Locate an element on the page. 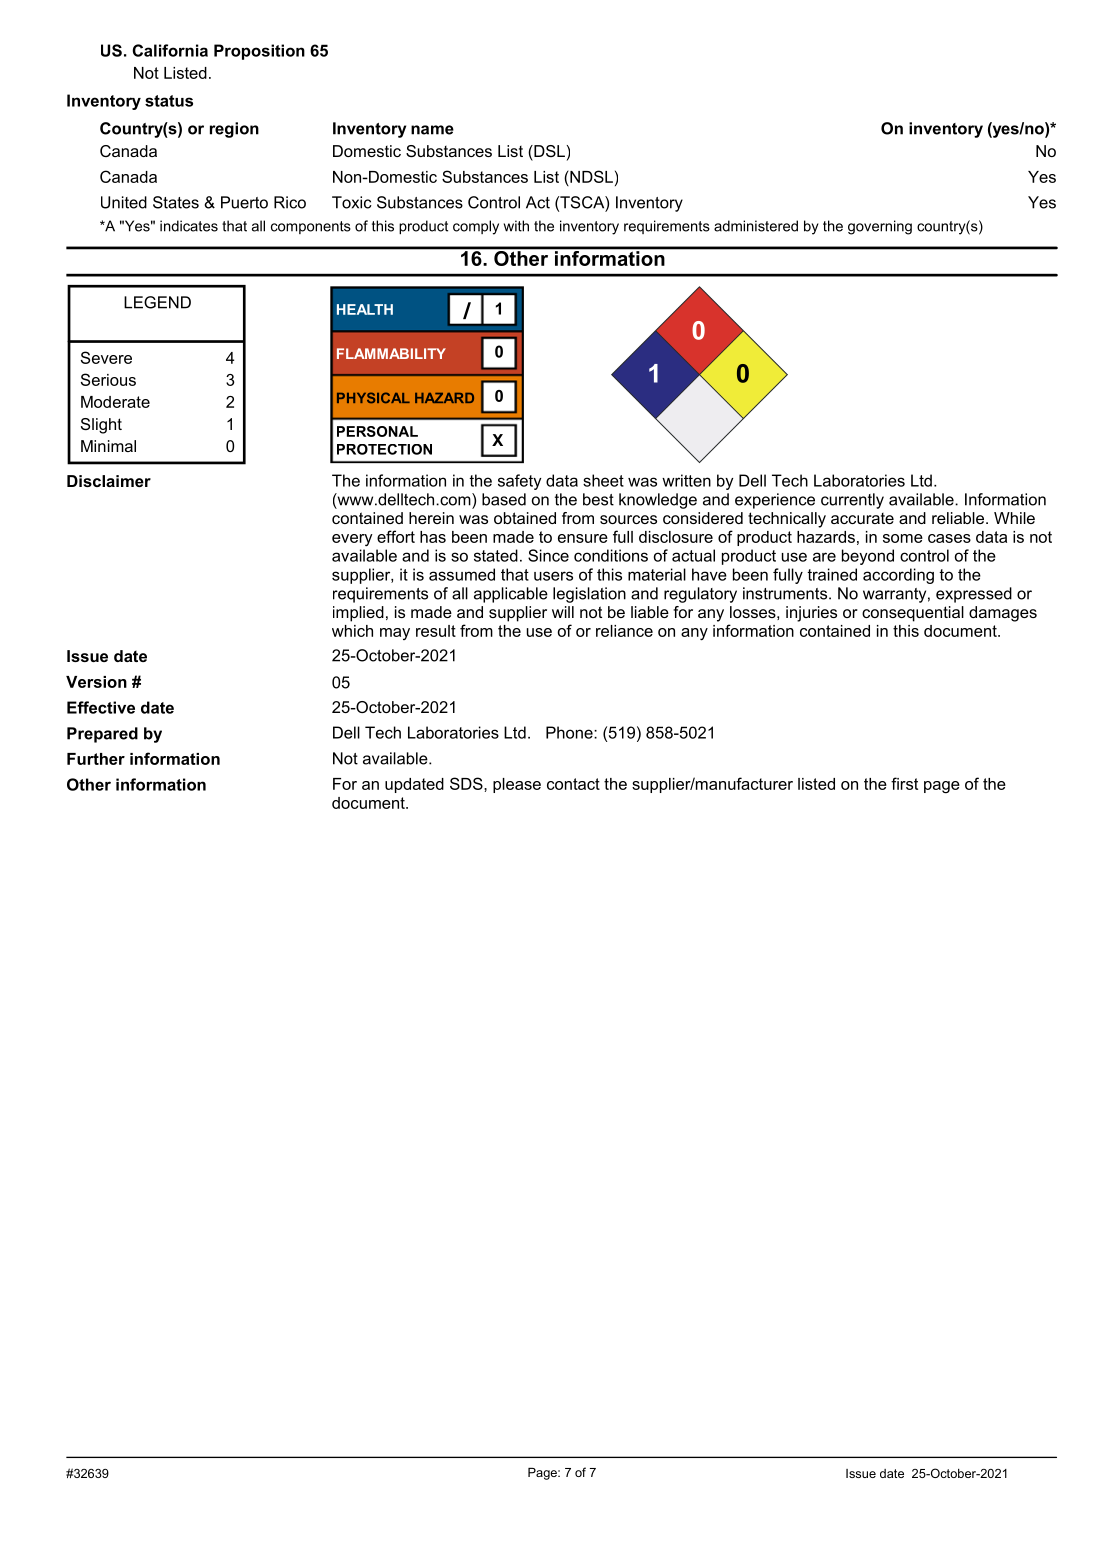 This image has width=1097, height=1552. Further is located at coordinates (96, 759).
